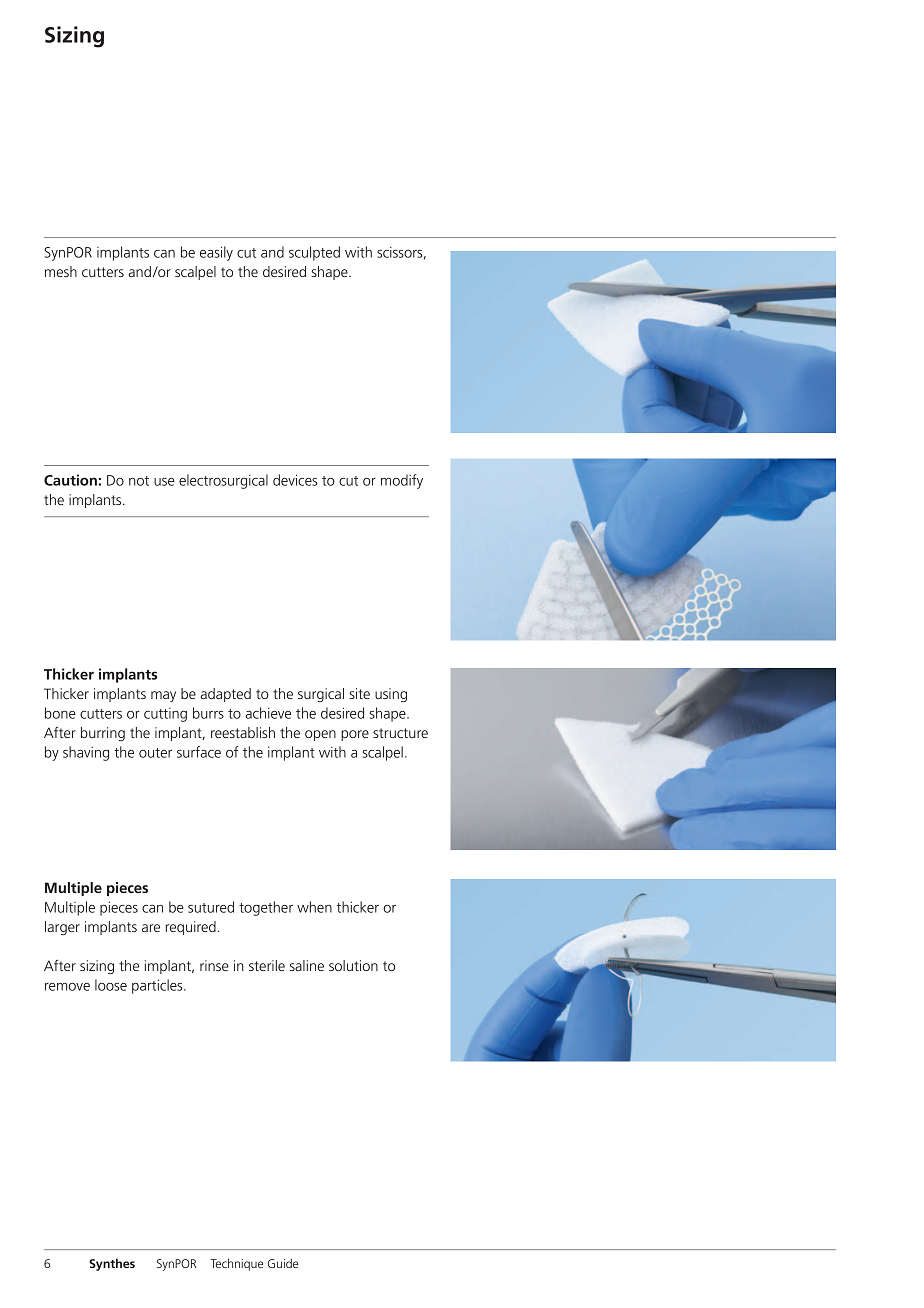  What do you see at coordinates (355, 735) in the image?
I see `pore` at bounding box center [355, 735].
